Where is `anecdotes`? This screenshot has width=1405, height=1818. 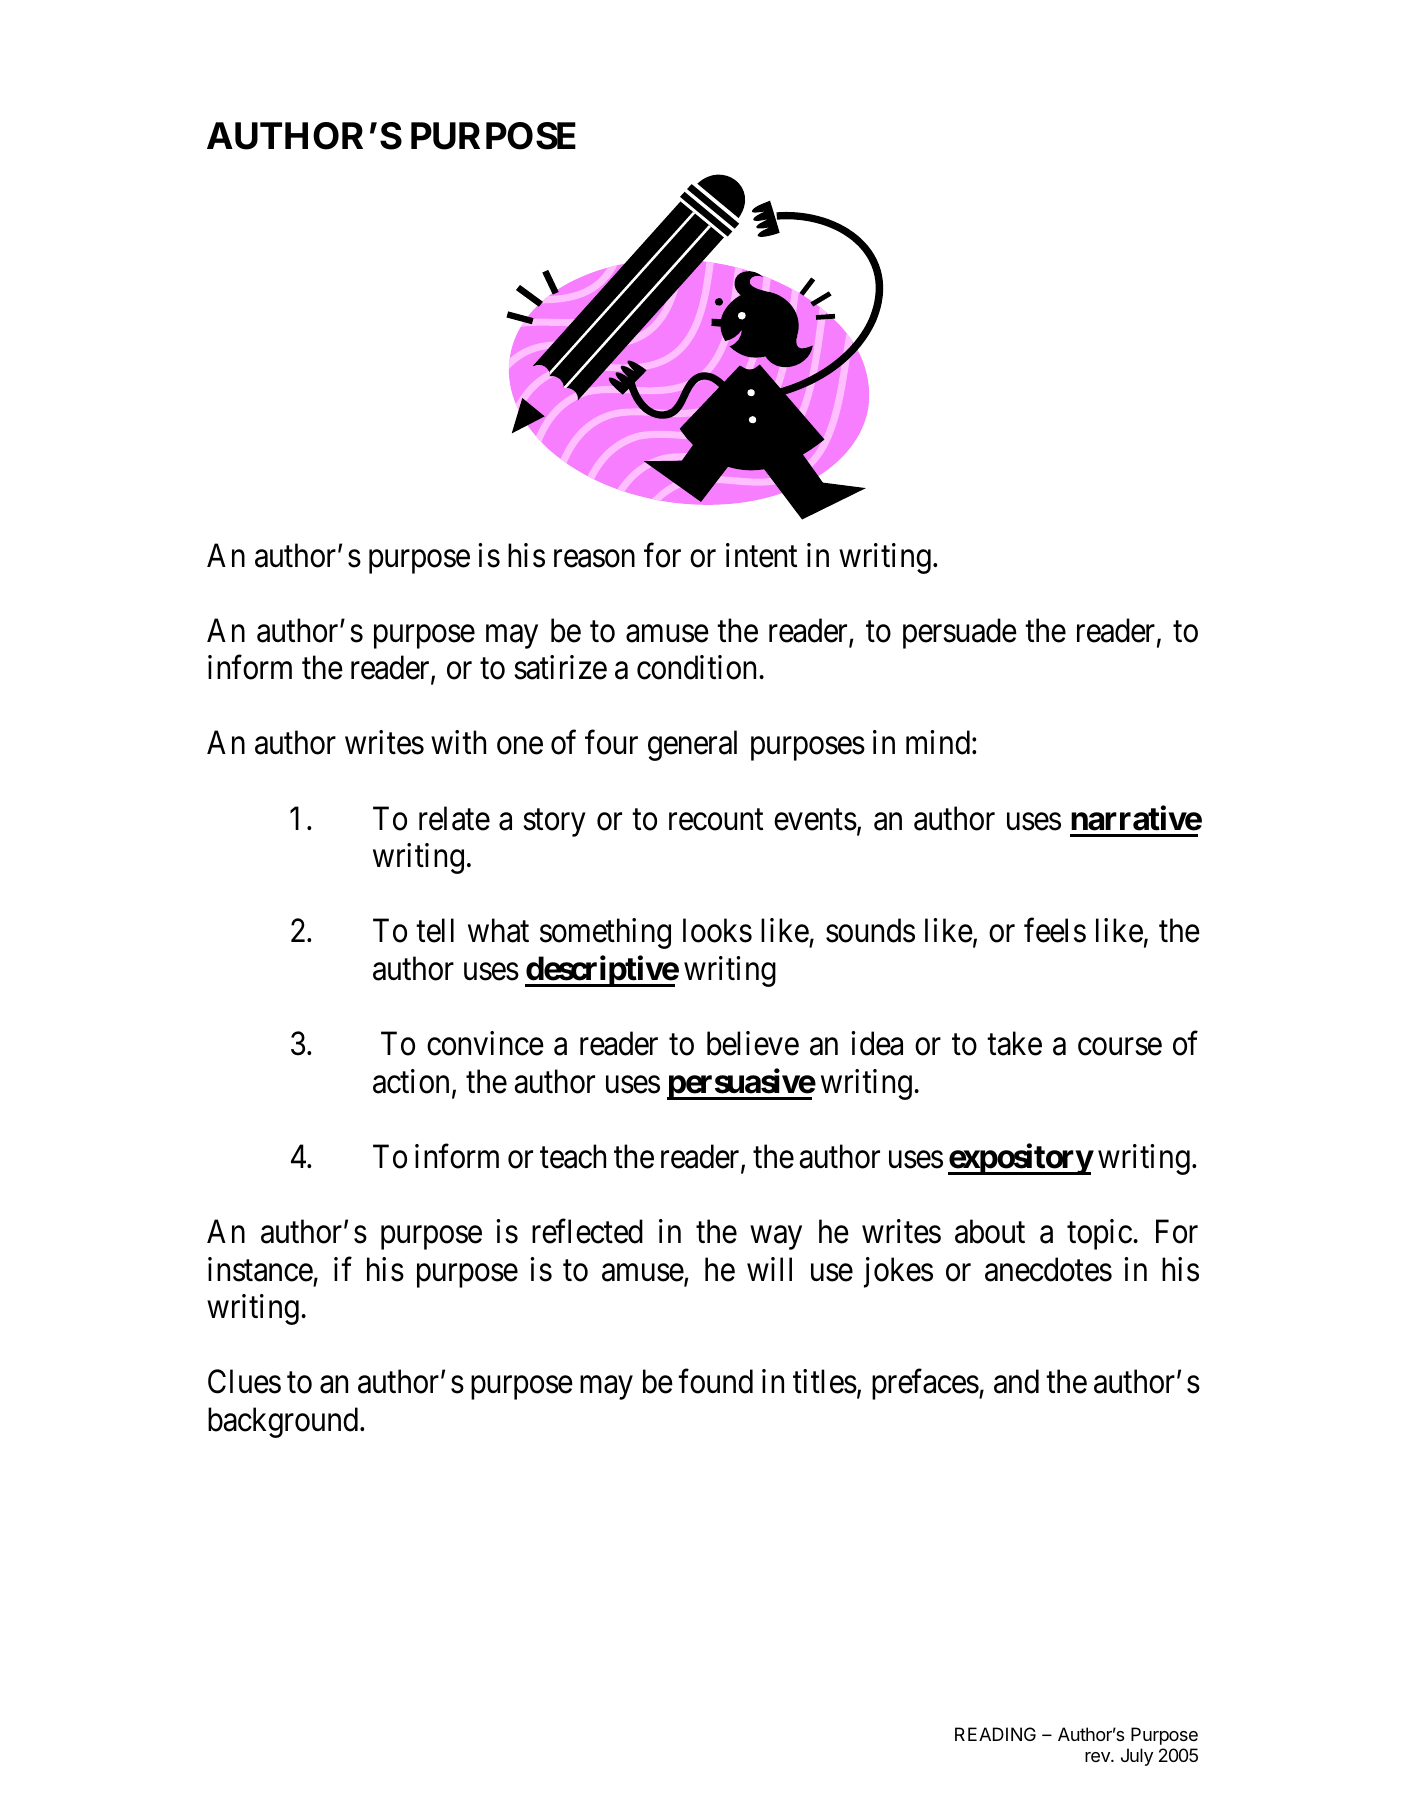
anecdotes is located at coordinates (1048, 1269).
